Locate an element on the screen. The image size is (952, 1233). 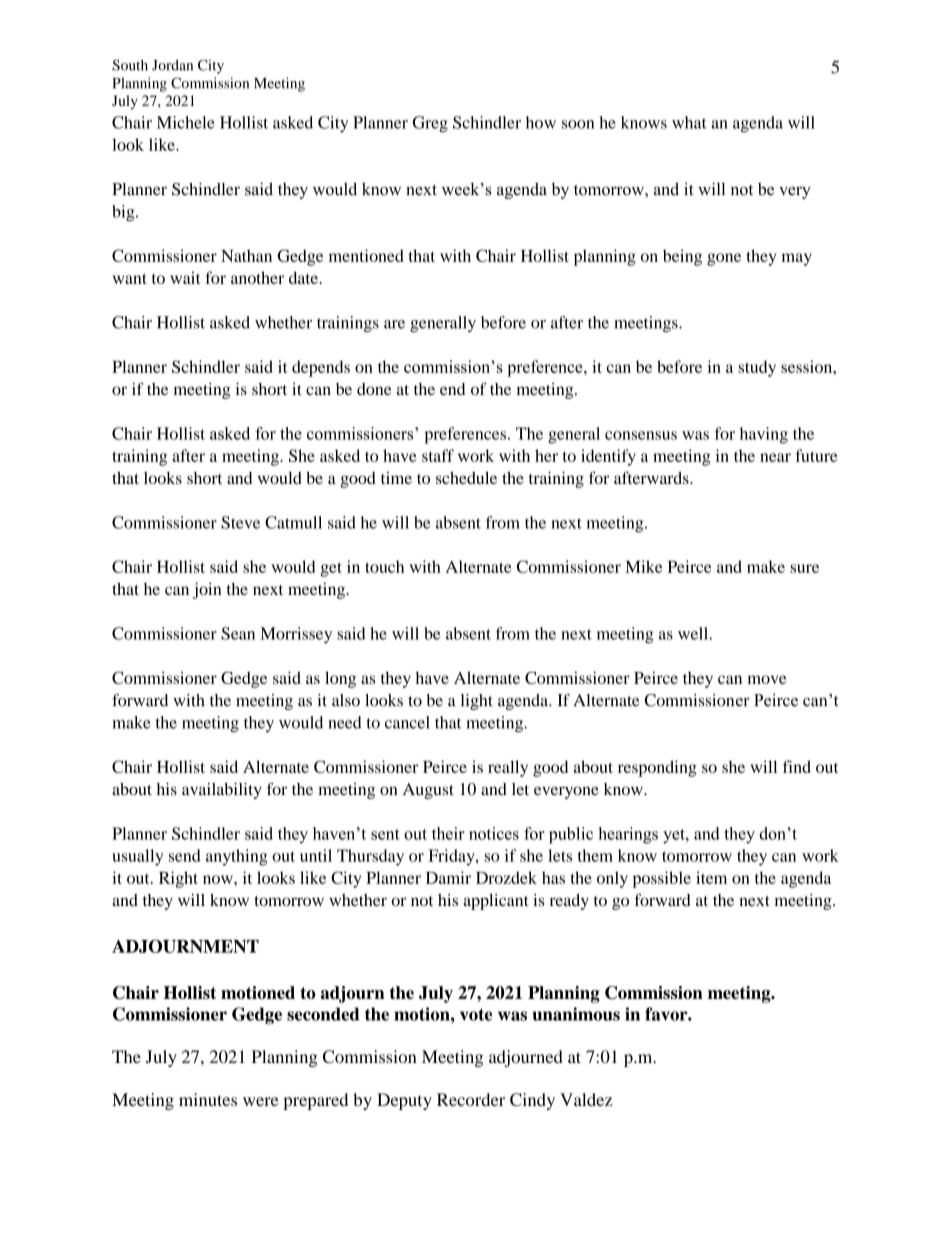
Michele is located at coordinates (186, 122).
